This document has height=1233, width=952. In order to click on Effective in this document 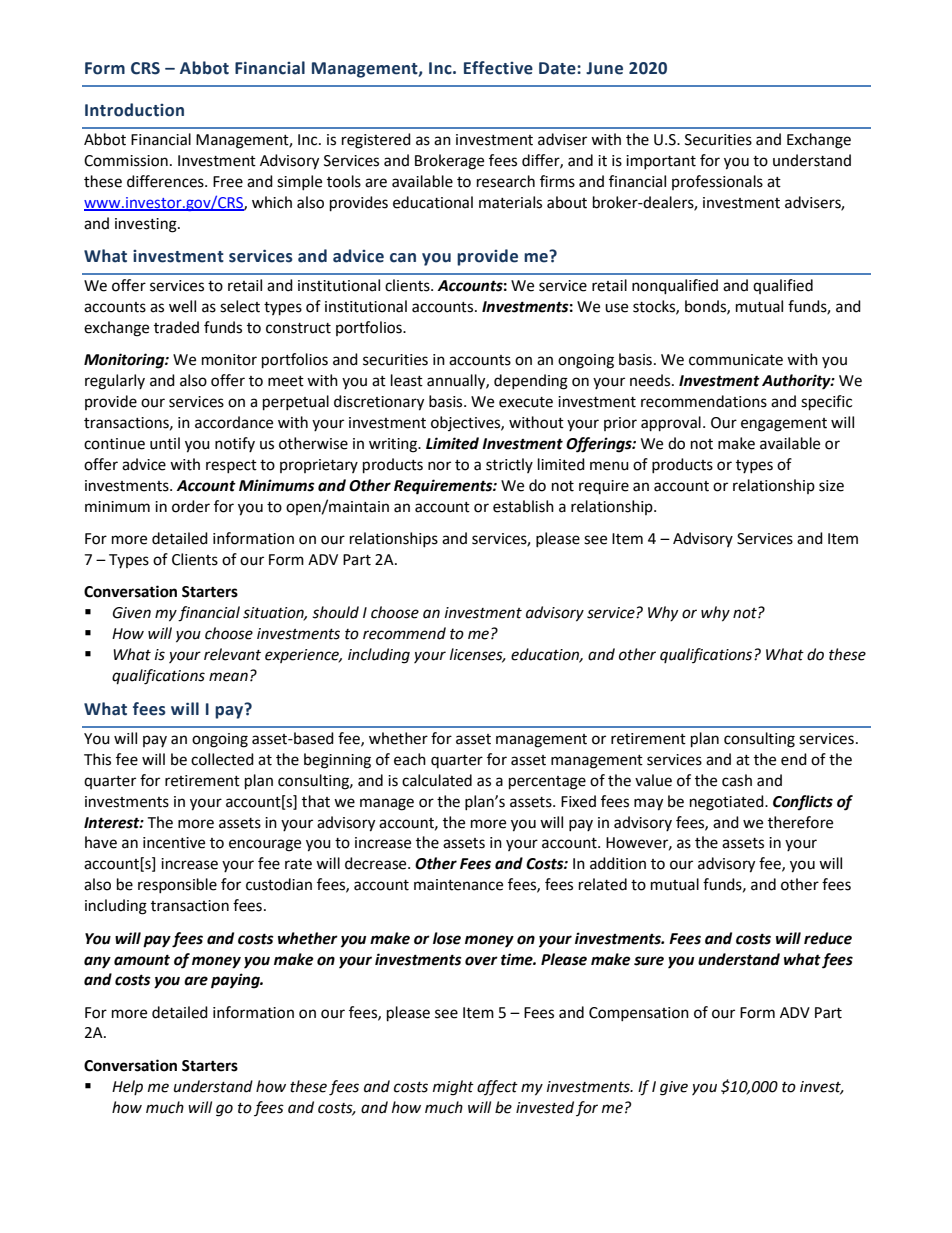, I will do `click(498, 68)`.
